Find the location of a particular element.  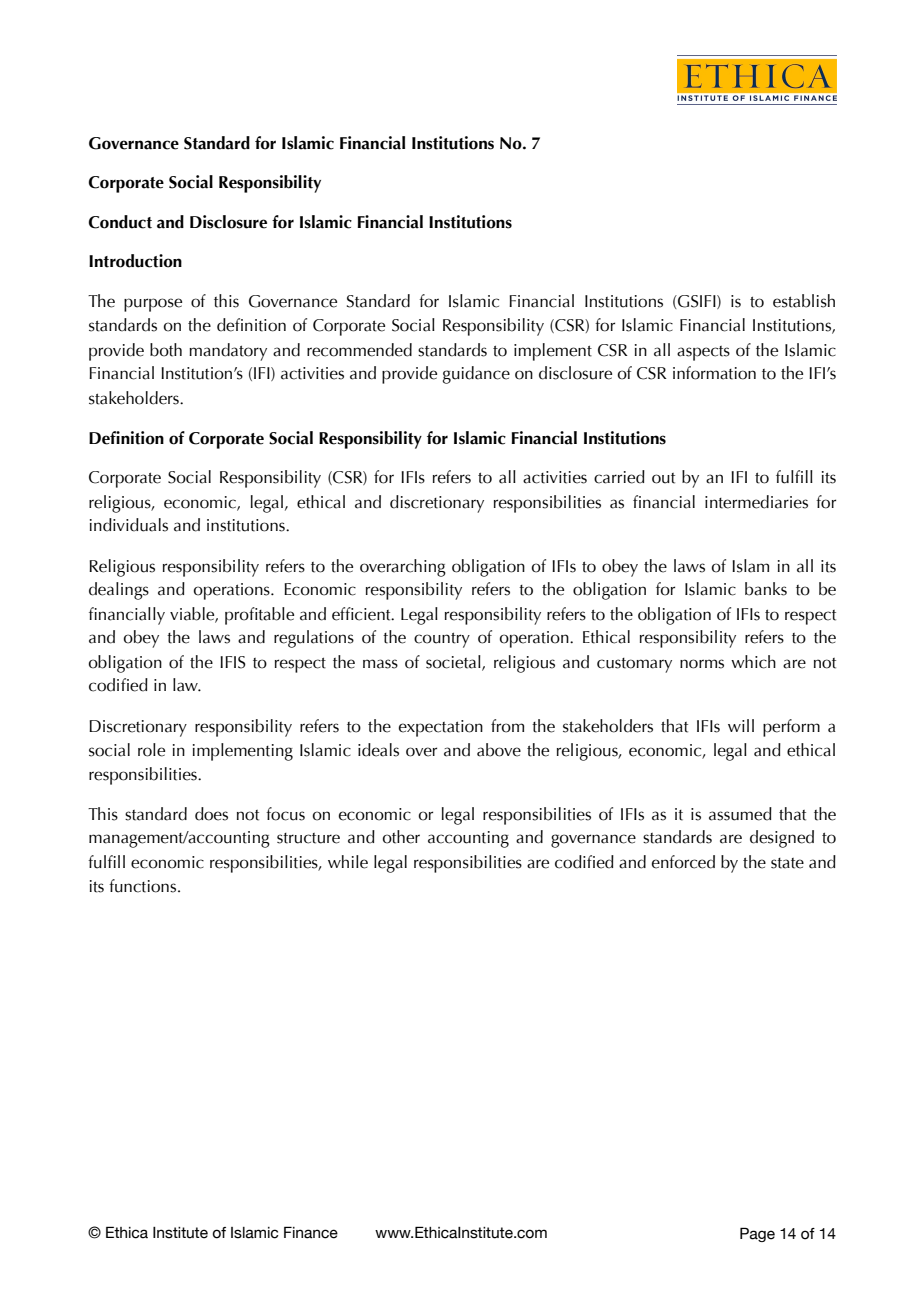

establish is located at coordinates (804, 301).
